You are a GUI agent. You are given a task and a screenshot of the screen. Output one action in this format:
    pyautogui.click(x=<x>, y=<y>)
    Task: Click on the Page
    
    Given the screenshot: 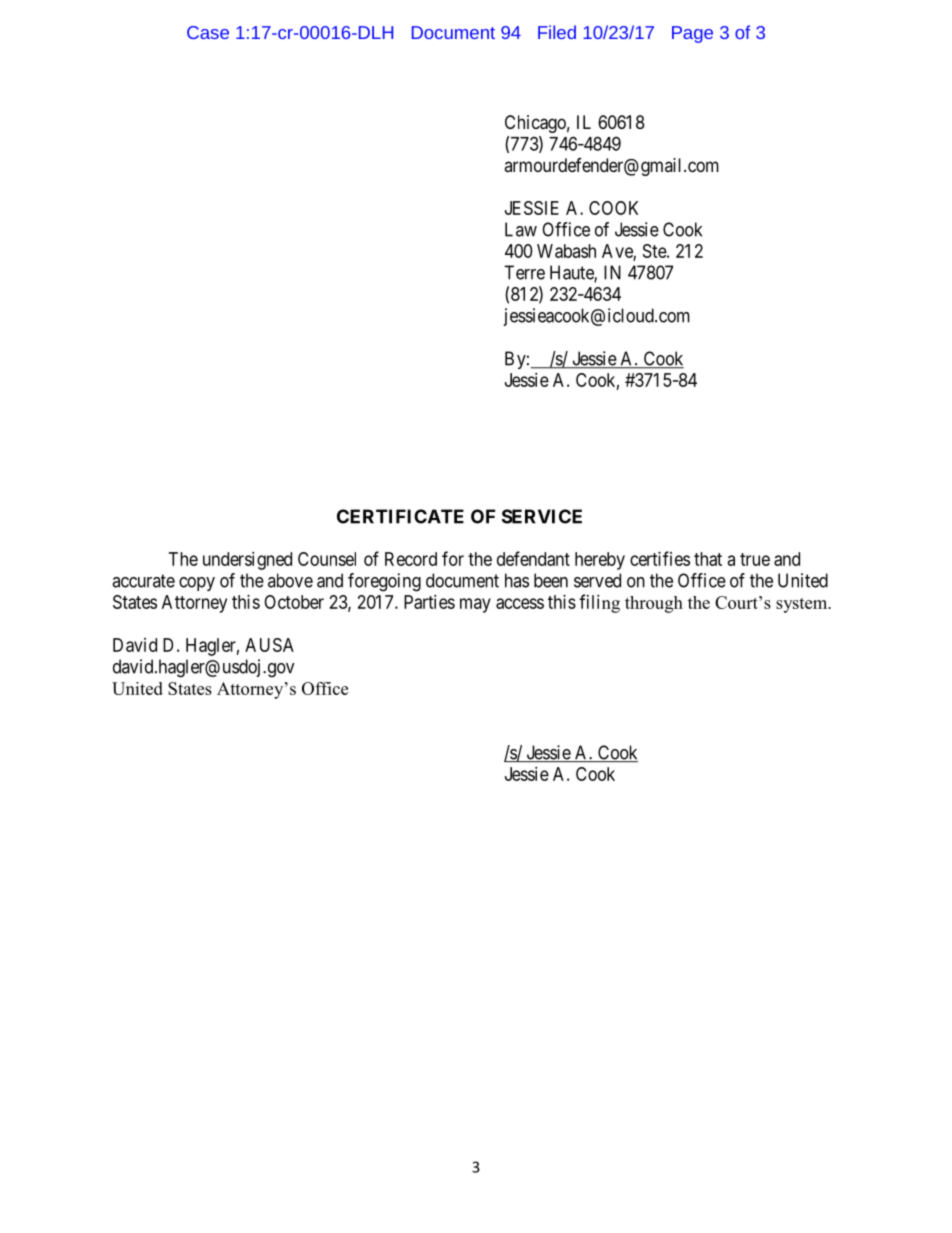 What is the action you would take?
    pyautogui.click(x=692, y=34)
